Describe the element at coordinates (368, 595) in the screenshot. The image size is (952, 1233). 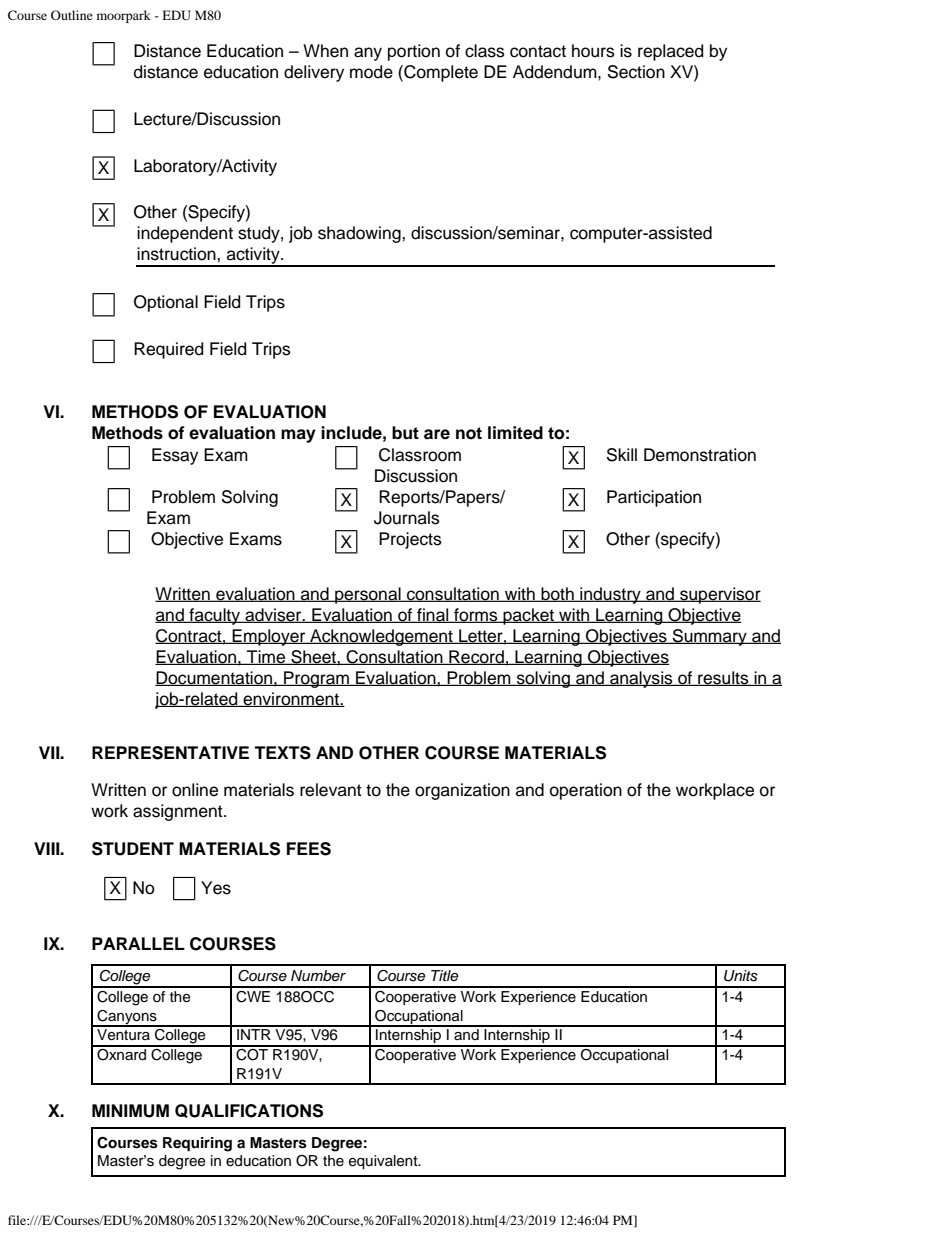
I see `personal` at that location.
